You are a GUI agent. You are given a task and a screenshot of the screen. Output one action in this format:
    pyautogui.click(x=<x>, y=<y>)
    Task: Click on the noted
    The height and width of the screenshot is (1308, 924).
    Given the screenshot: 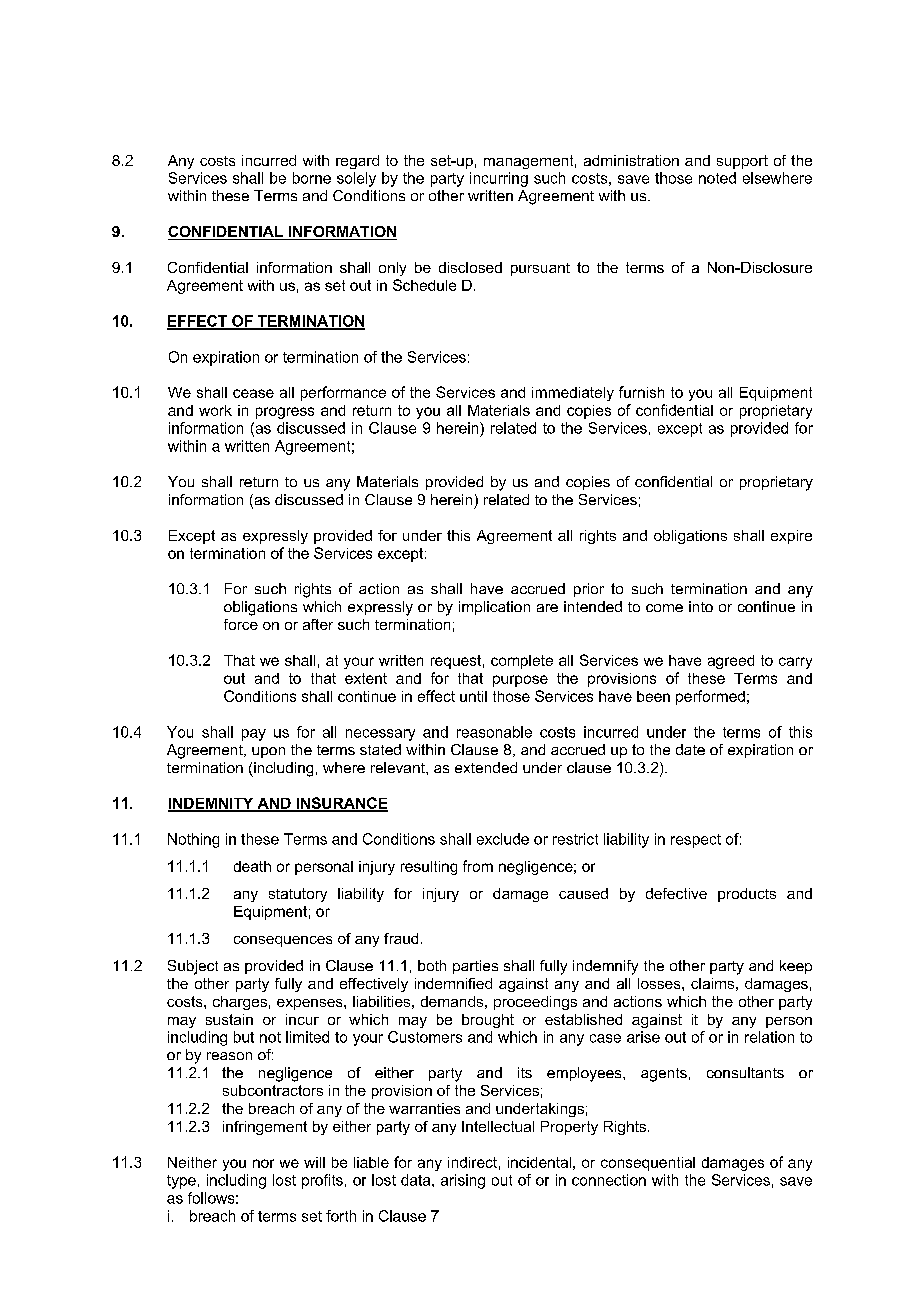 What is the action you would take?
    pyautogui.click(x=717, y=178)
